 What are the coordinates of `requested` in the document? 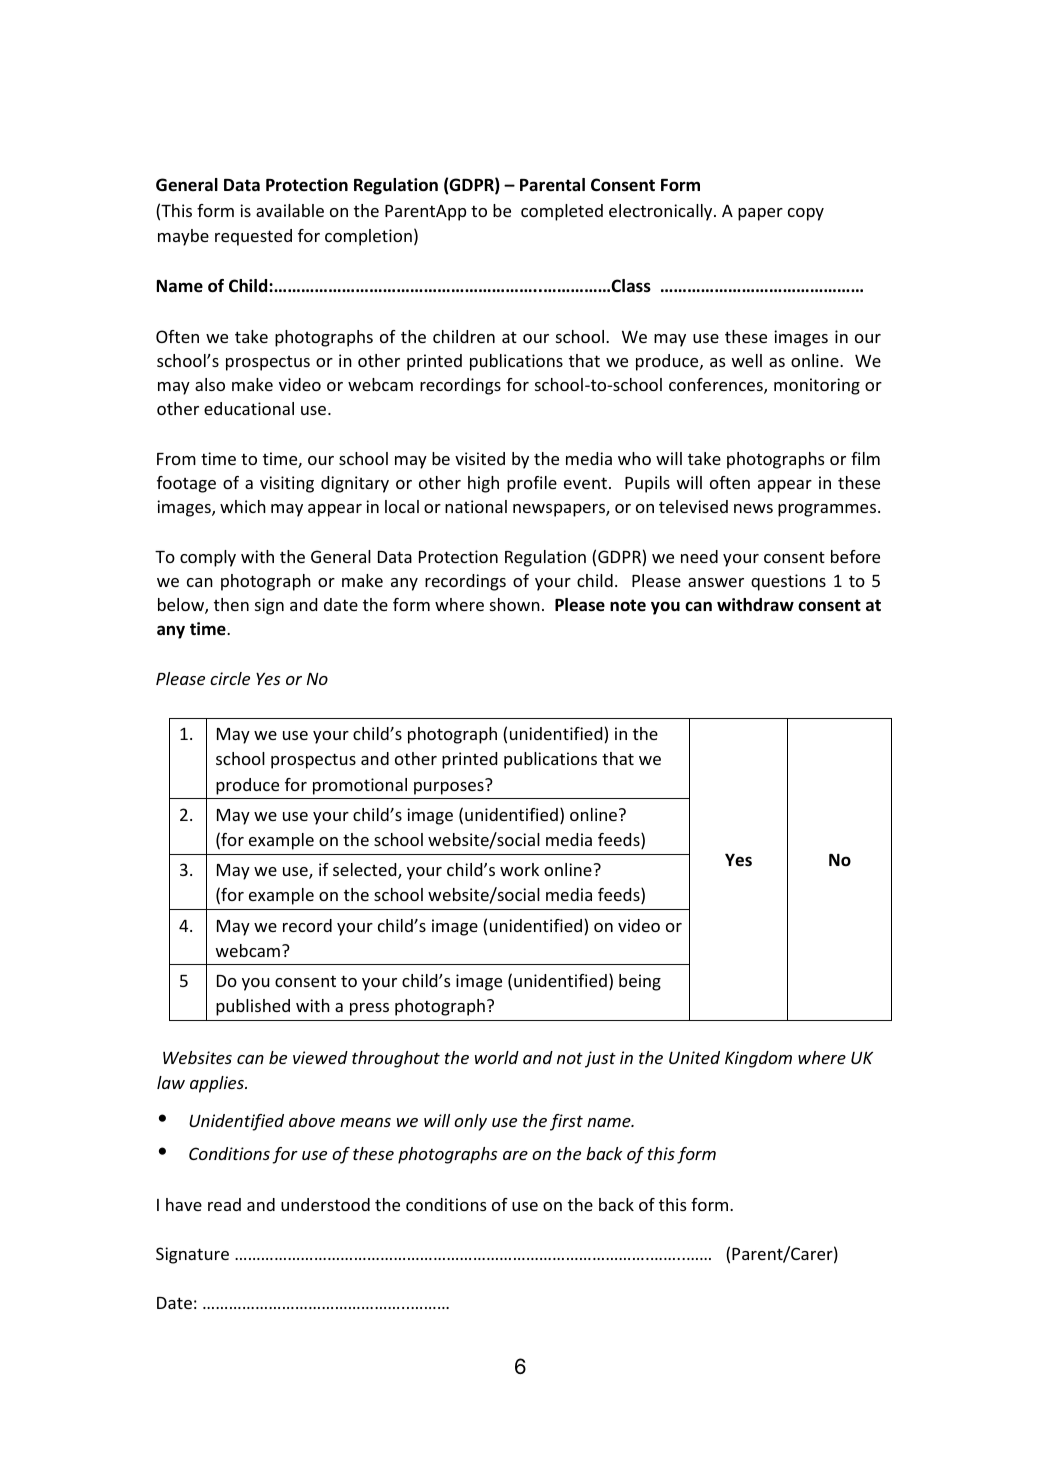 It's located at (253, 237).
